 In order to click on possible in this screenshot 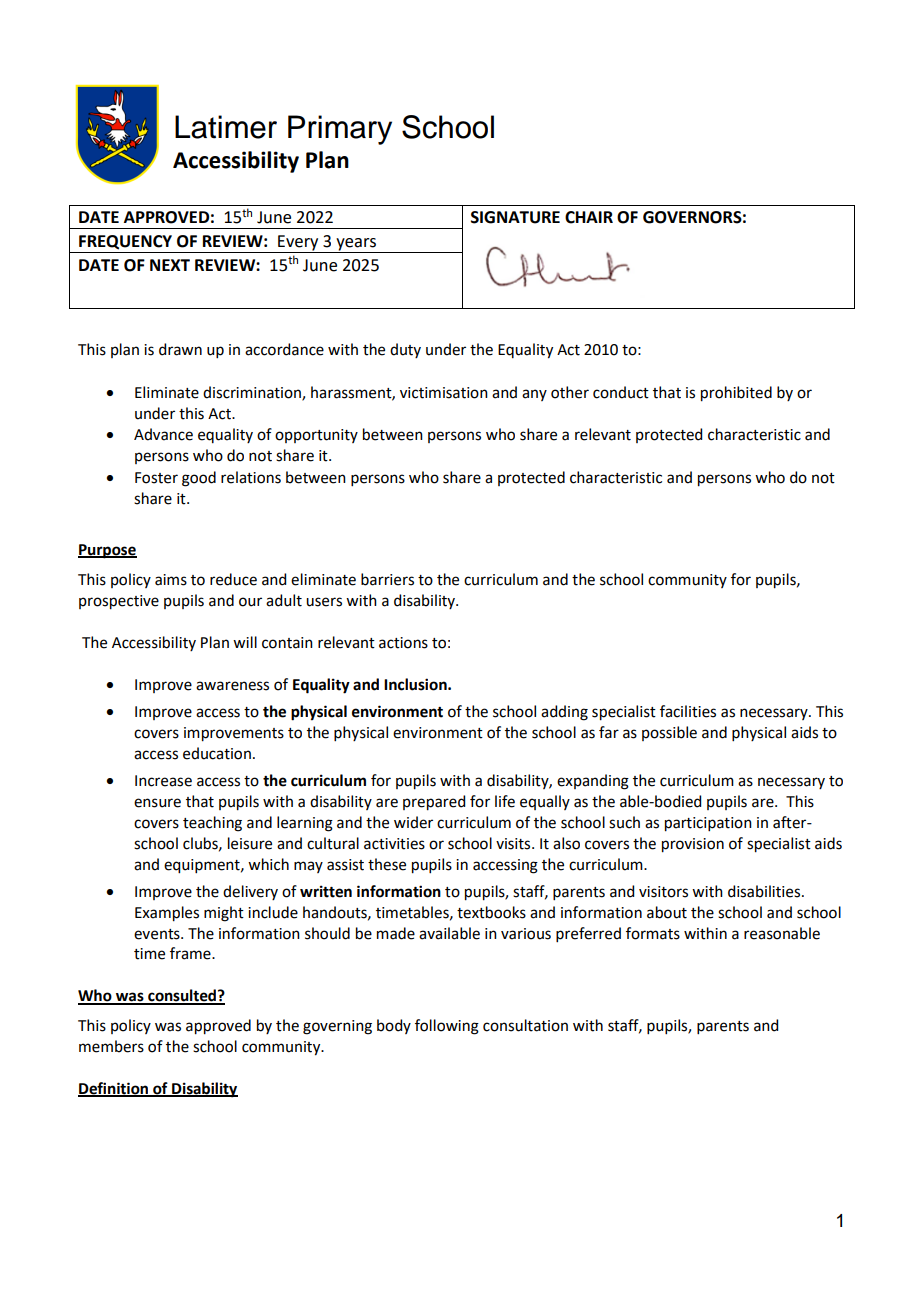, I will do `click(669, 733)`.
